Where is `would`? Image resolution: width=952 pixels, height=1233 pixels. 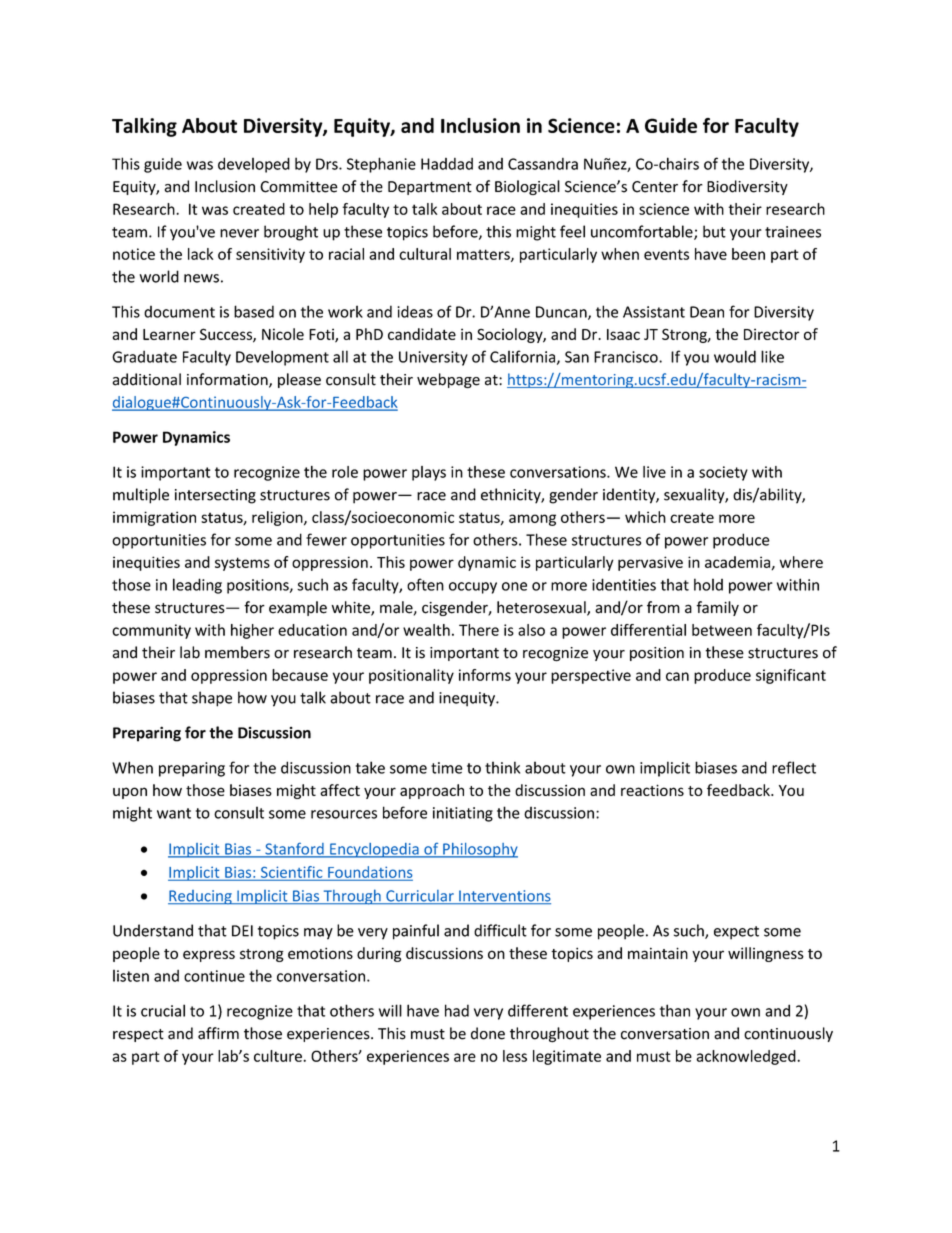 would is located at coordinates (735, 356).
